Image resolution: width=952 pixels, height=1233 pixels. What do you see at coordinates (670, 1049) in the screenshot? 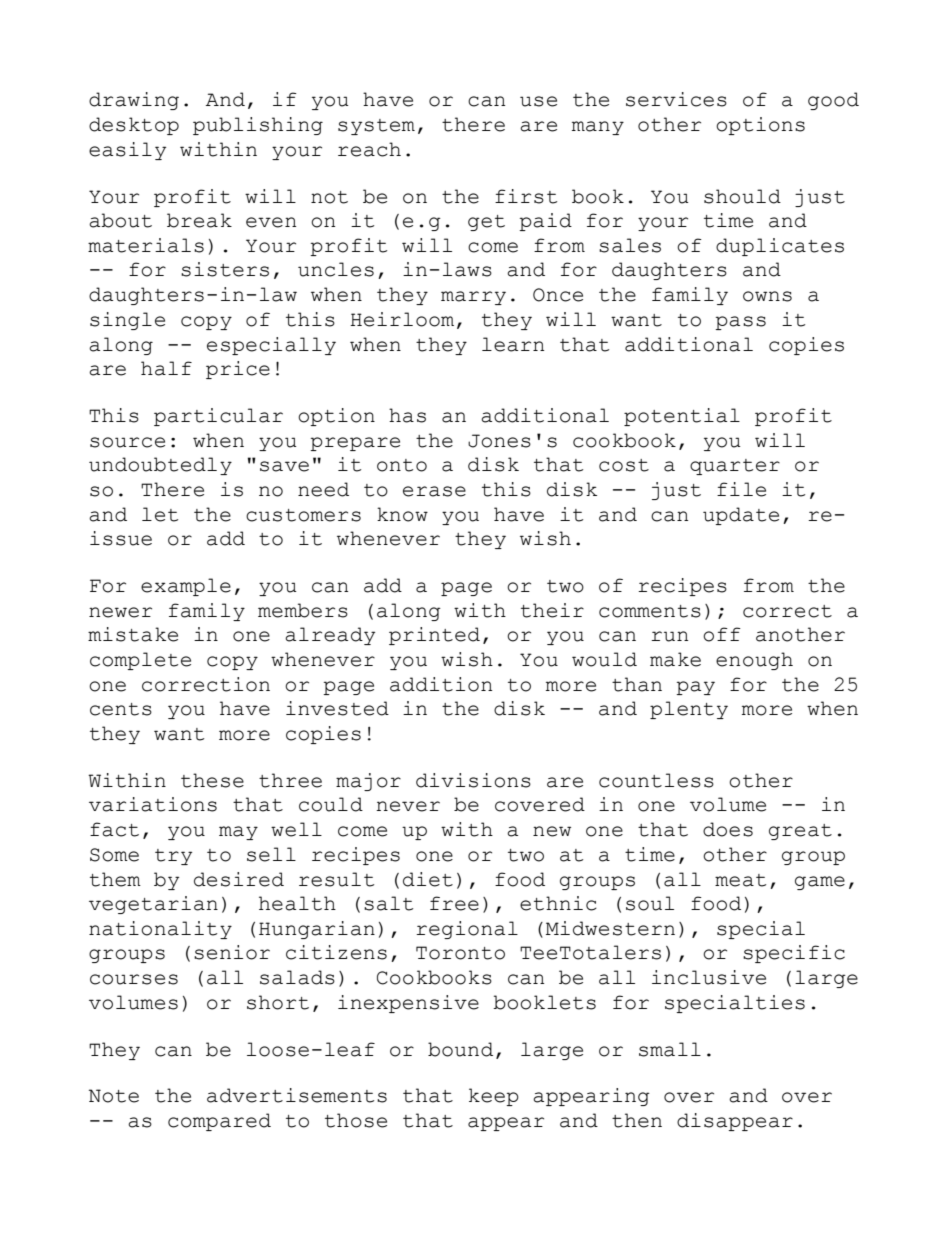
I see `small` at bounding box center [670, 1049].
